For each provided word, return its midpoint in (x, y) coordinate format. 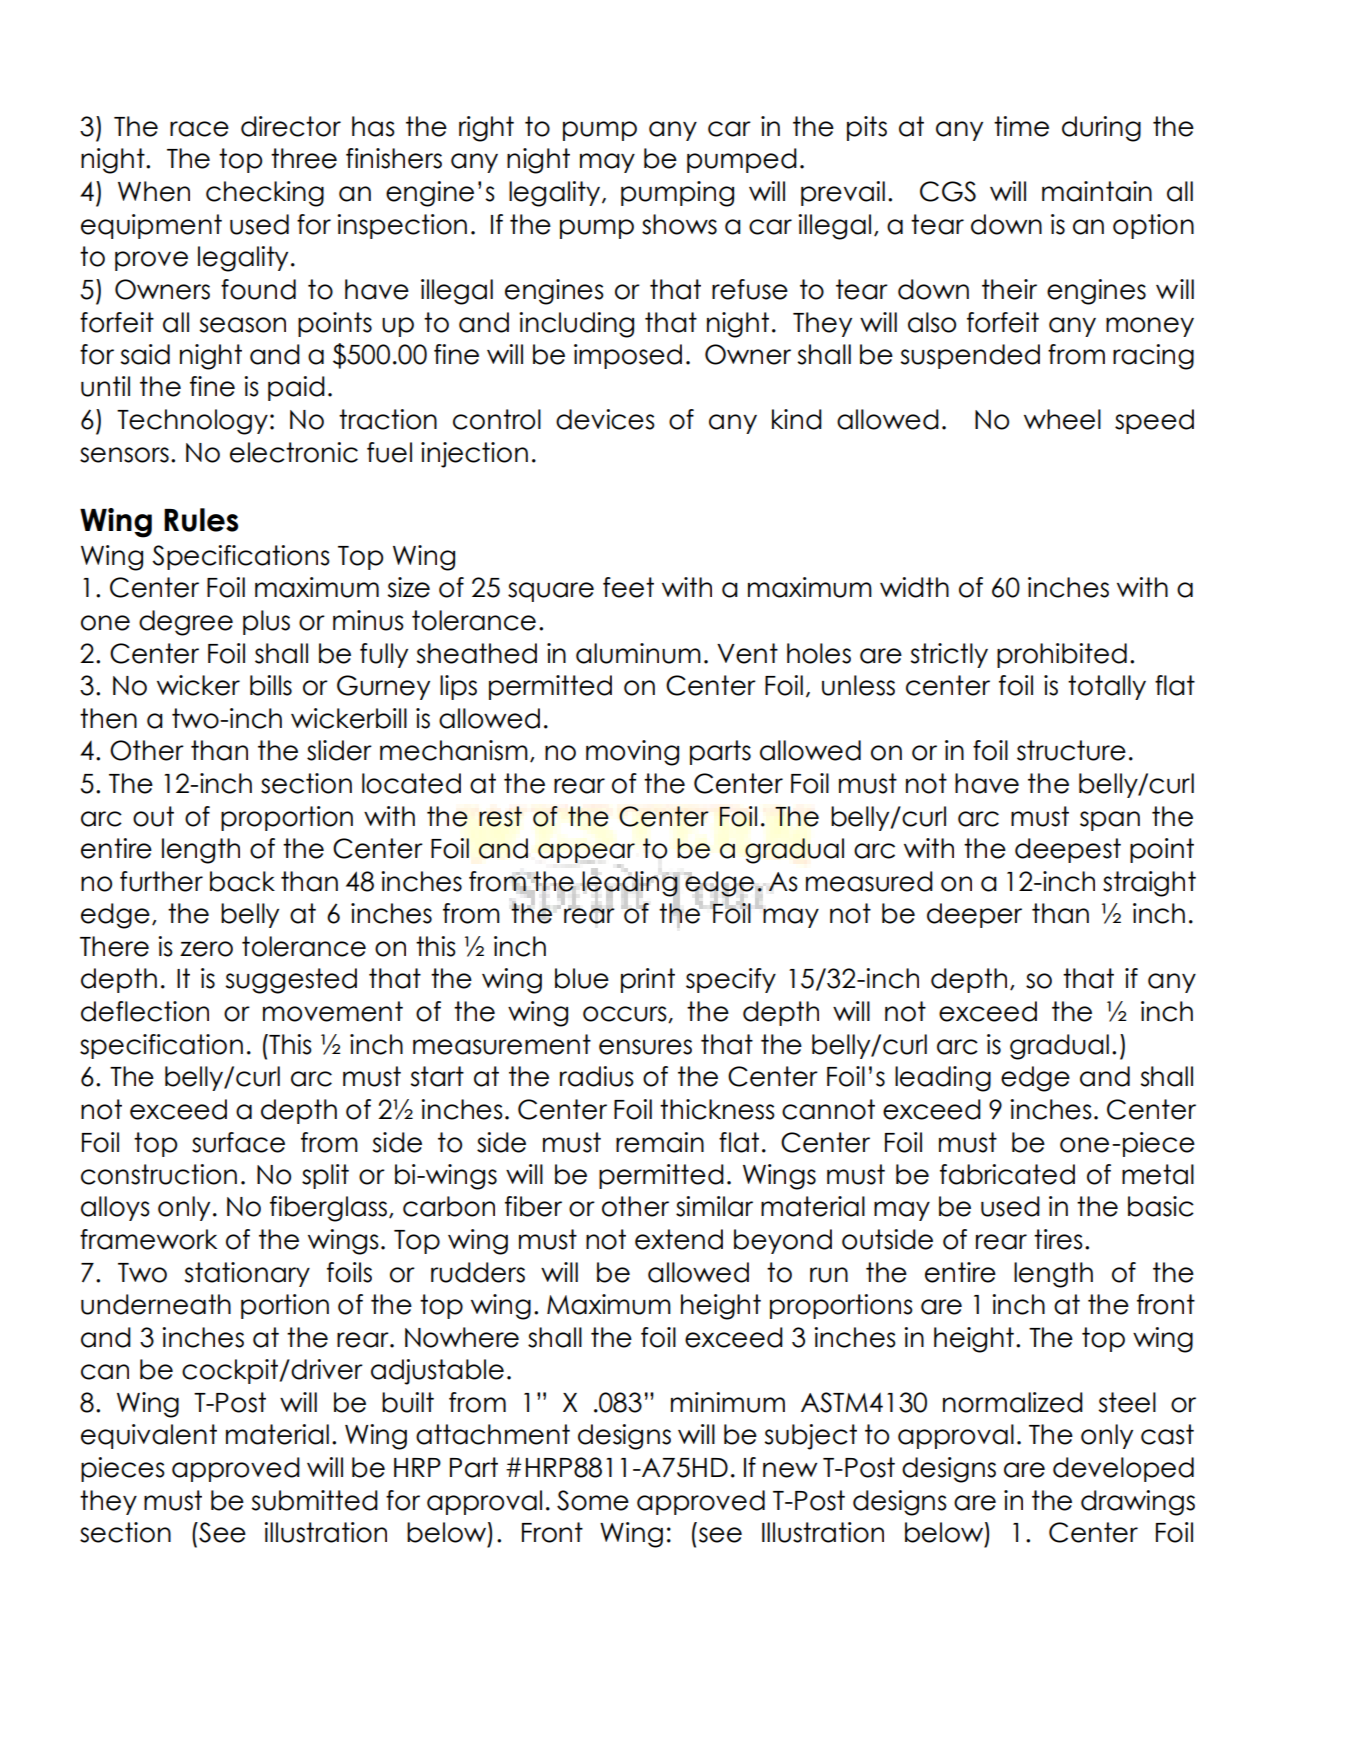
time (1021, 126)
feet (628, 587)
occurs (626, 1014)
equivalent (149, 1436)
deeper (974, 915)
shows (679, 224)
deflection (145, 1011)
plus (266, 622)
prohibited (1062, 655)
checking (265, 194)
